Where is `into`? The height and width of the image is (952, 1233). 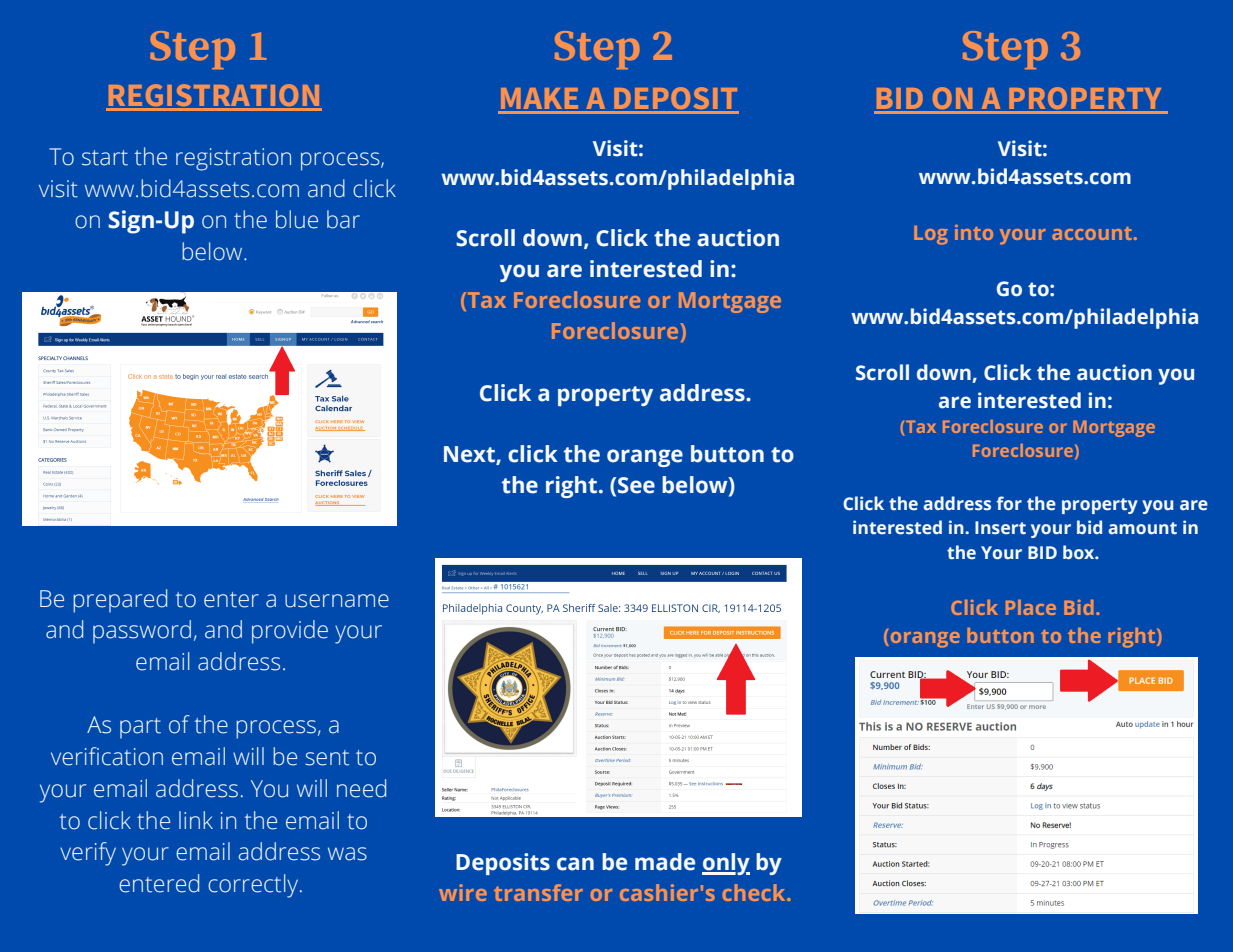
into is located at coordinates (974, 232).
